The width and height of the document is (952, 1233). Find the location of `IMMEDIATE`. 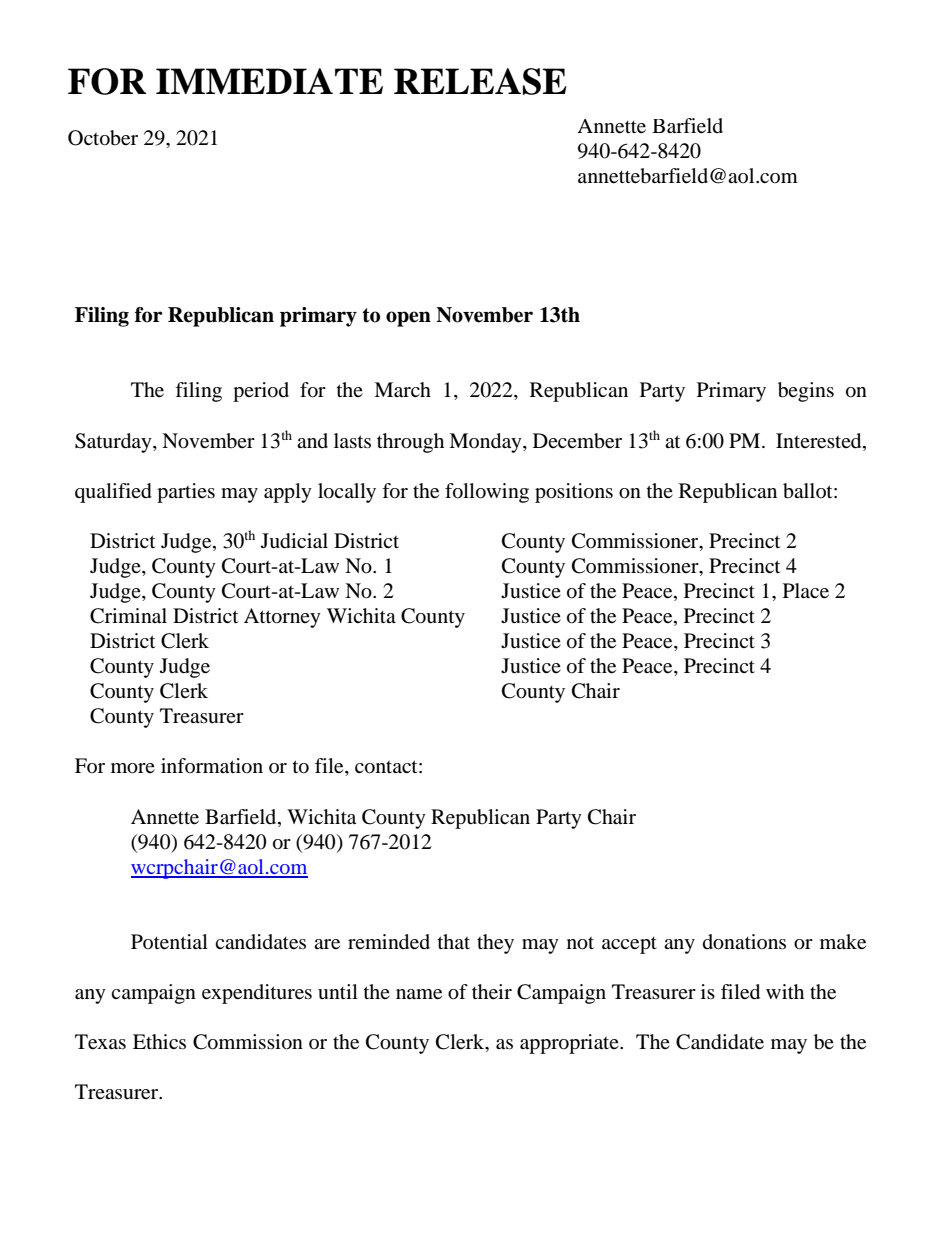

IMMEDIATE is located at coordinates (269, 81).
